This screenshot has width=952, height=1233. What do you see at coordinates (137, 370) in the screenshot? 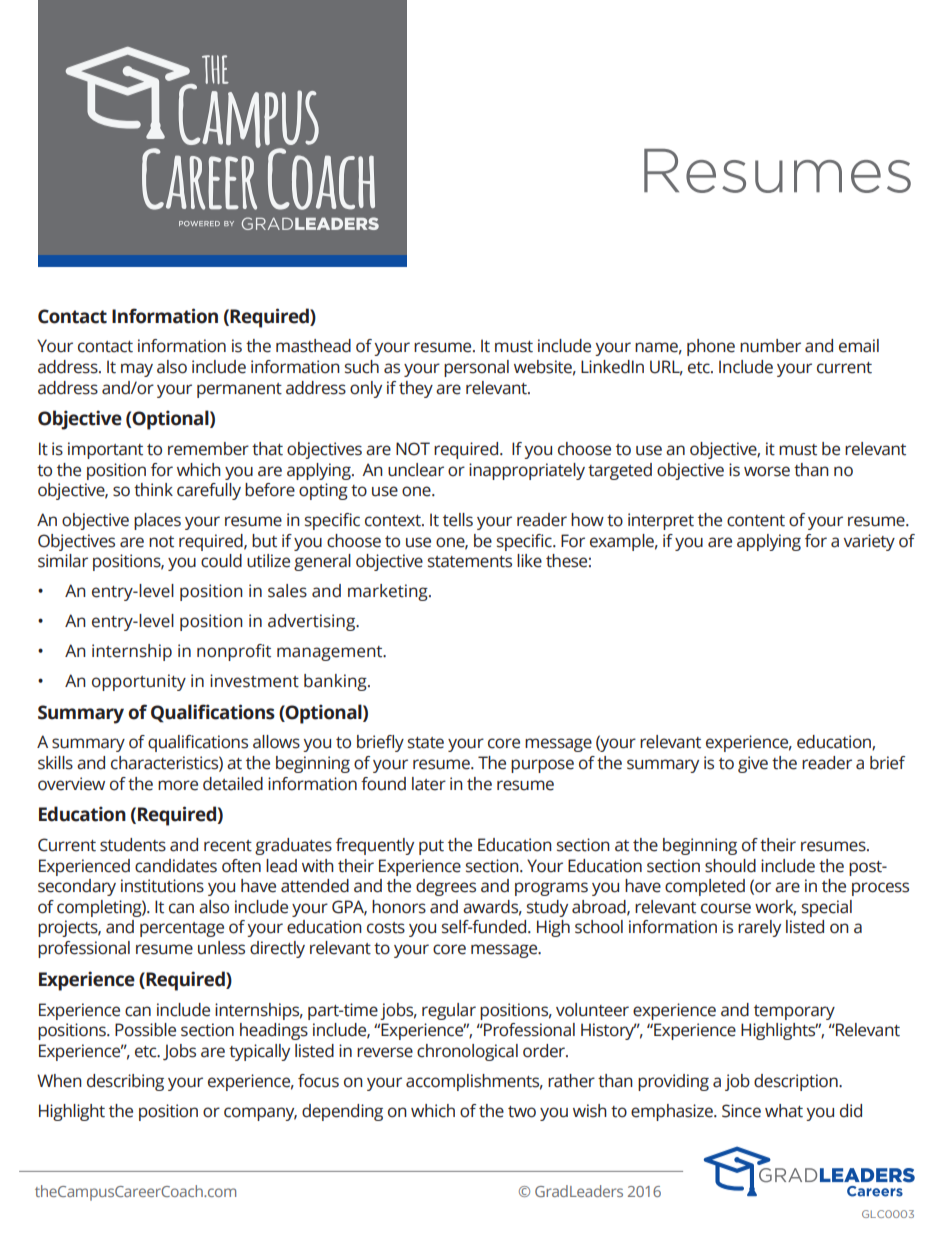
I see `may` at bounding box center [137, 370].
